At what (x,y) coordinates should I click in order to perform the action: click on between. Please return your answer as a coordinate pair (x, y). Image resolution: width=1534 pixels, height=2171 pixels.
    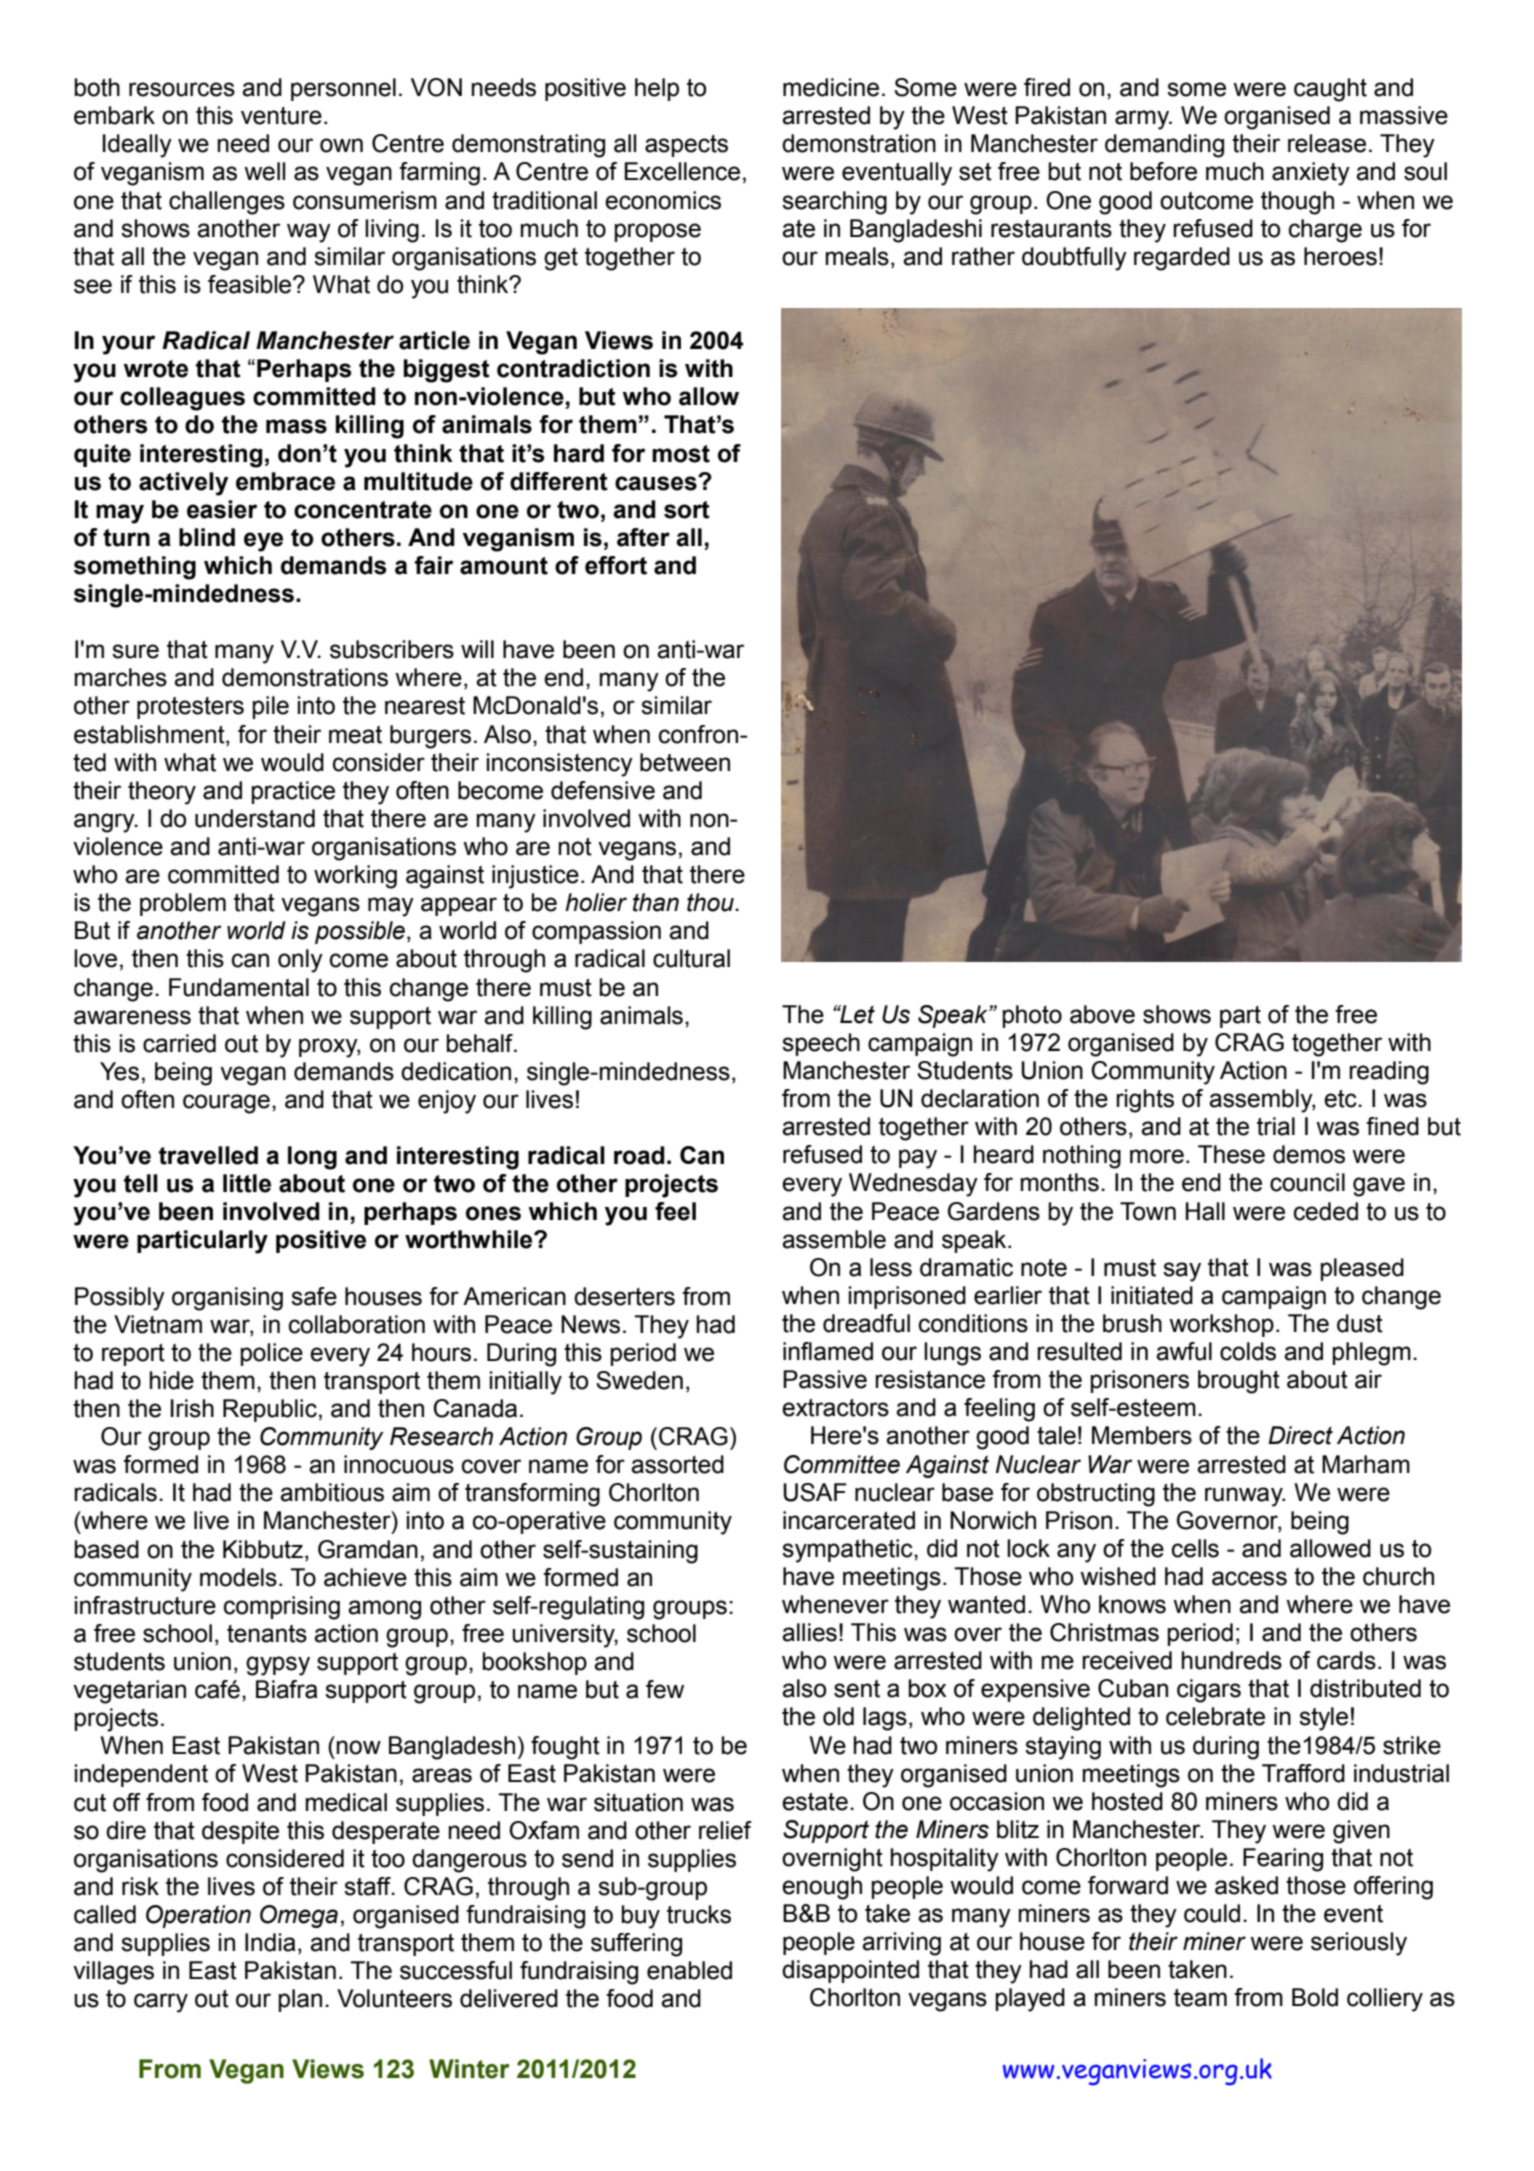
    Looking at the image, I should click on (685, 762).
